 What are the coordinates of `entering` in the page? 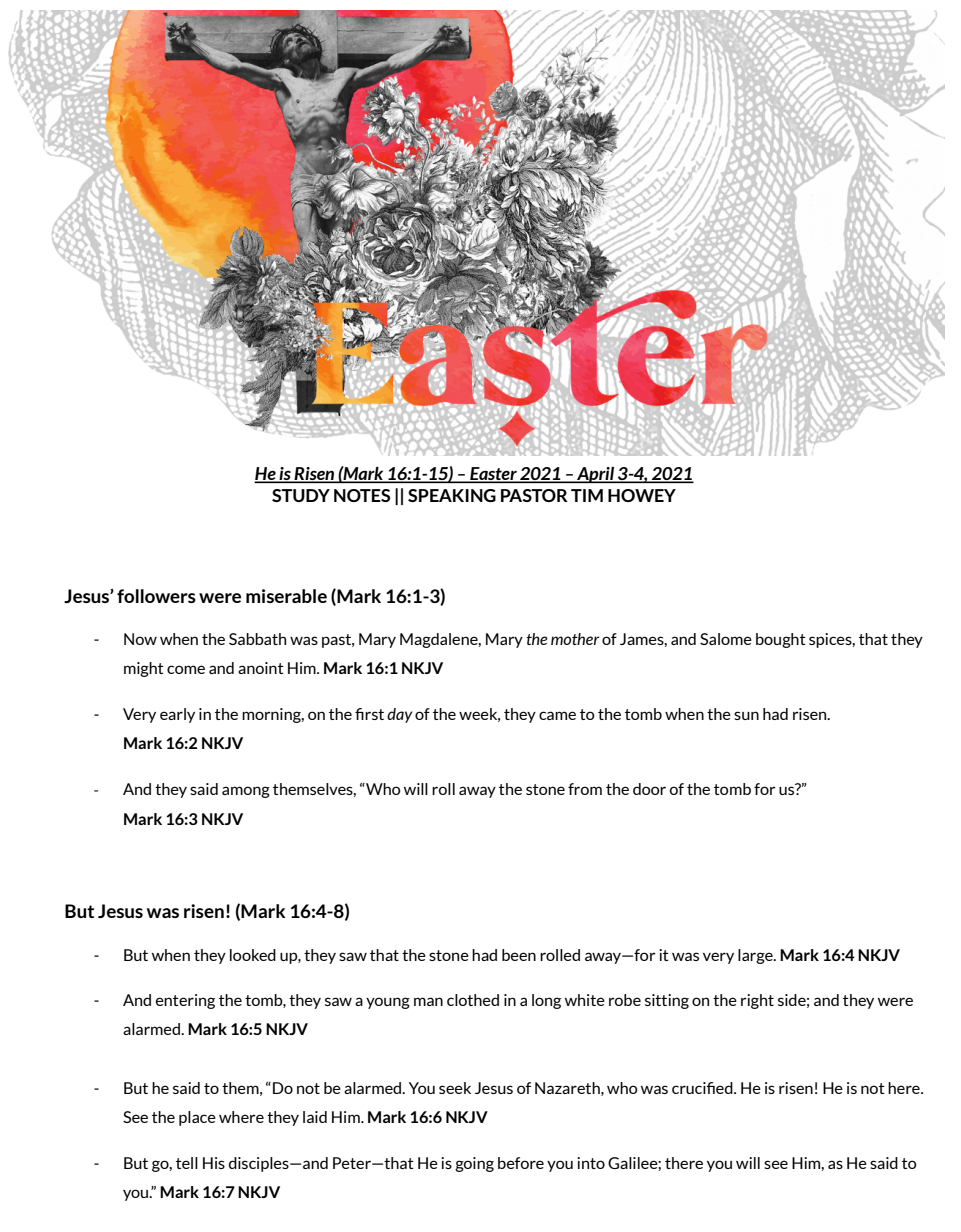 It's located at (185, 1001).
